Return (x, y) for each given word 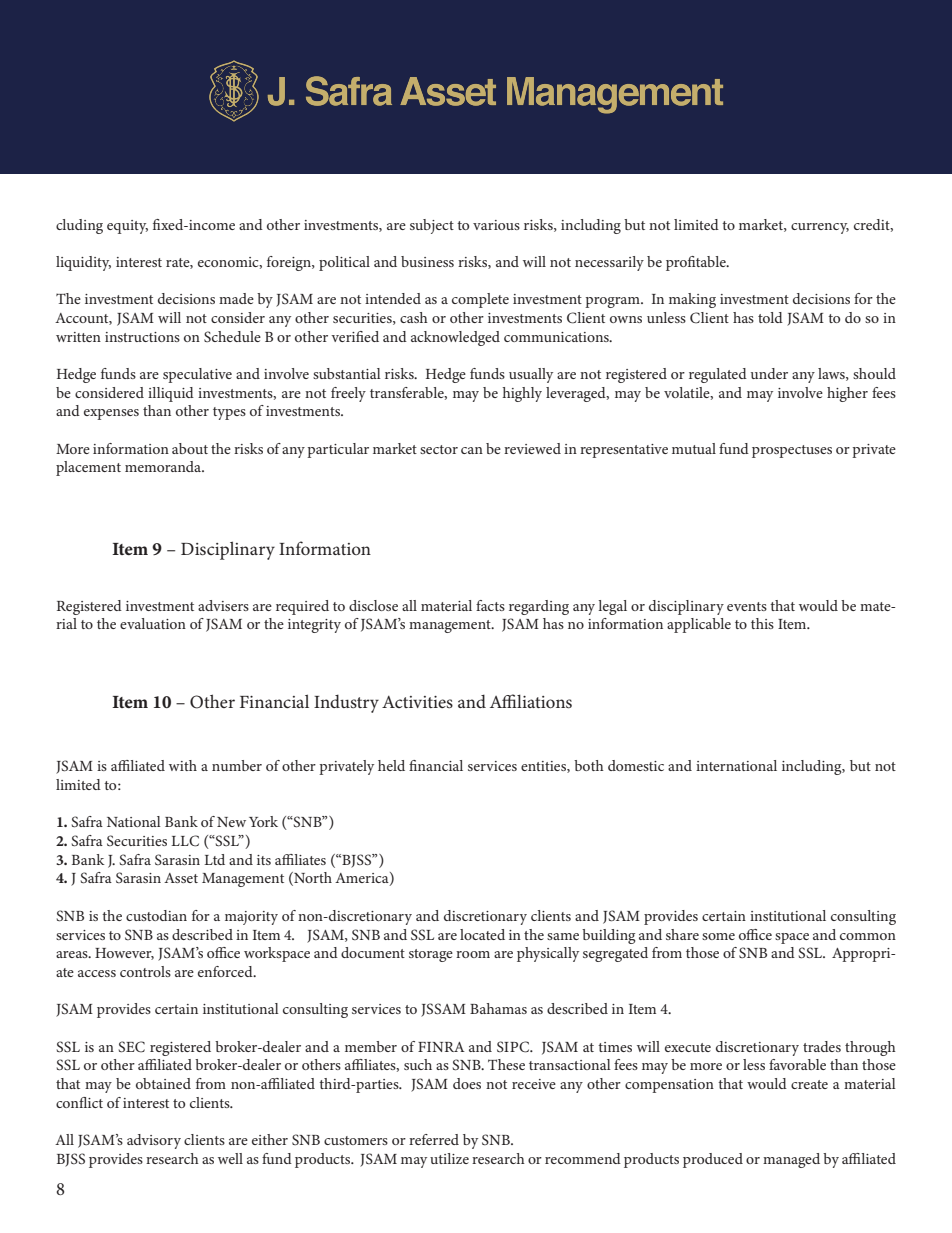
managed (791, 1160)
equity (127, 227)
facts (490, 605)
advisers (223, 605)
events (747, 606)
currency (820, 228)
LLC (185, 841)
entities (544, 767)
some (718, 936)
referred (434, 1139)
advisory (154, 1141)
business (427, 261)
